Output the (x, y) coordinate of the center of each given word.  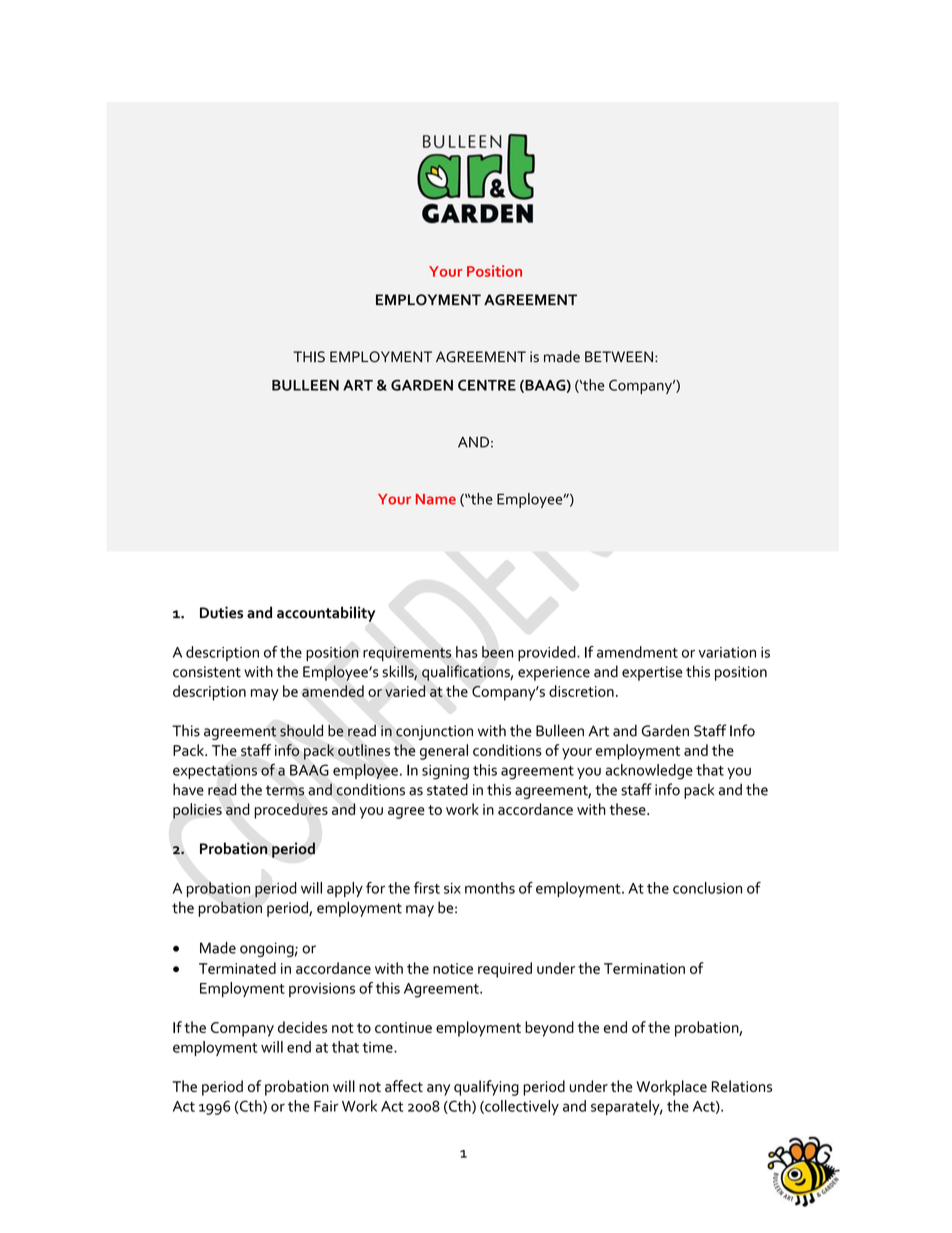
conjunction (434, 732)
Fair (326, 1106)
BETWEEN (619, 356)
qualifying (486, 1088)
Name (436, 499)
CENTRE (487, 385)
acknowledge (649, 772)
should (301, 730)
